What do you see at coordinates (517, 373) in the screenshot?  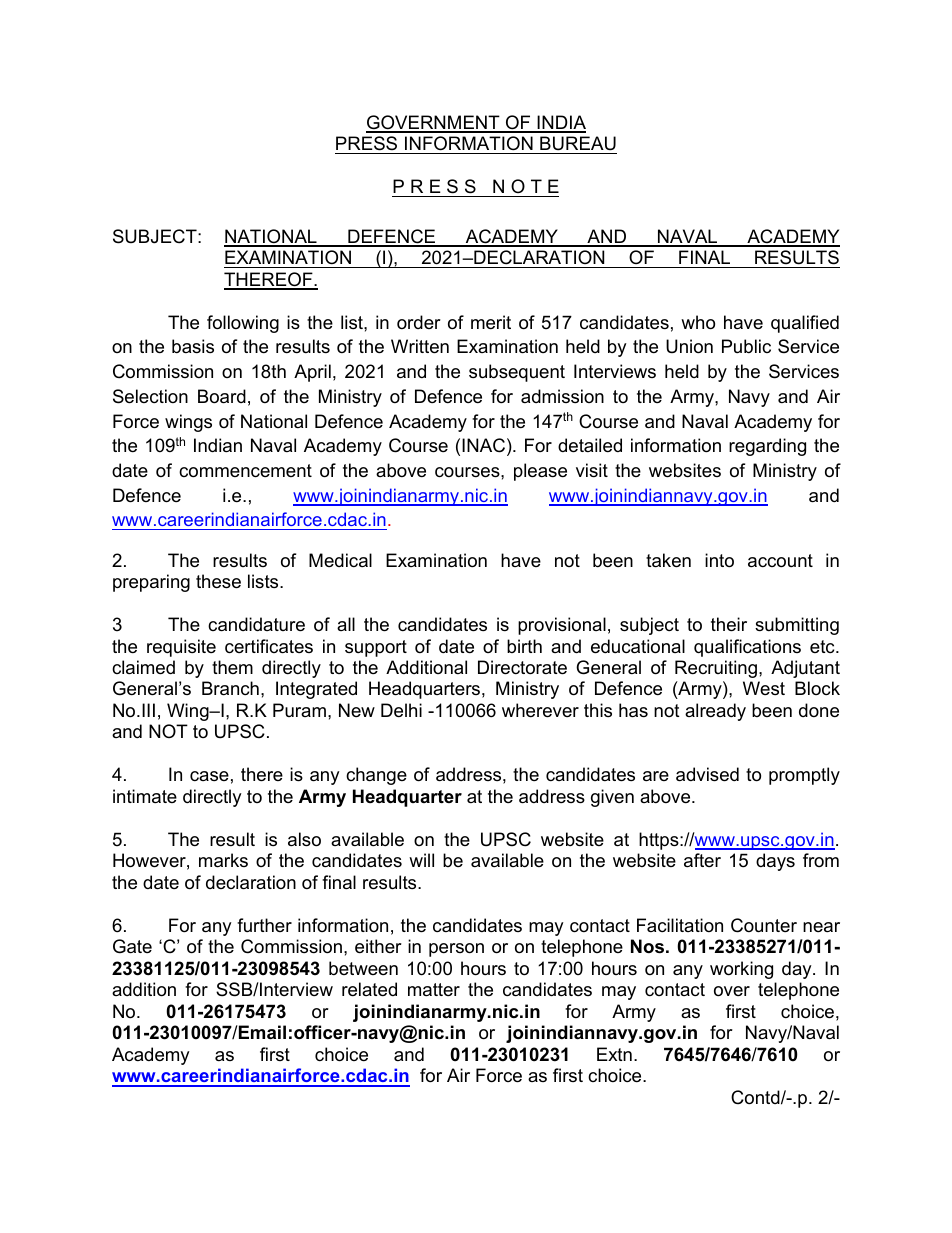 I see `subsequent` at bounding box center [517, 373].
